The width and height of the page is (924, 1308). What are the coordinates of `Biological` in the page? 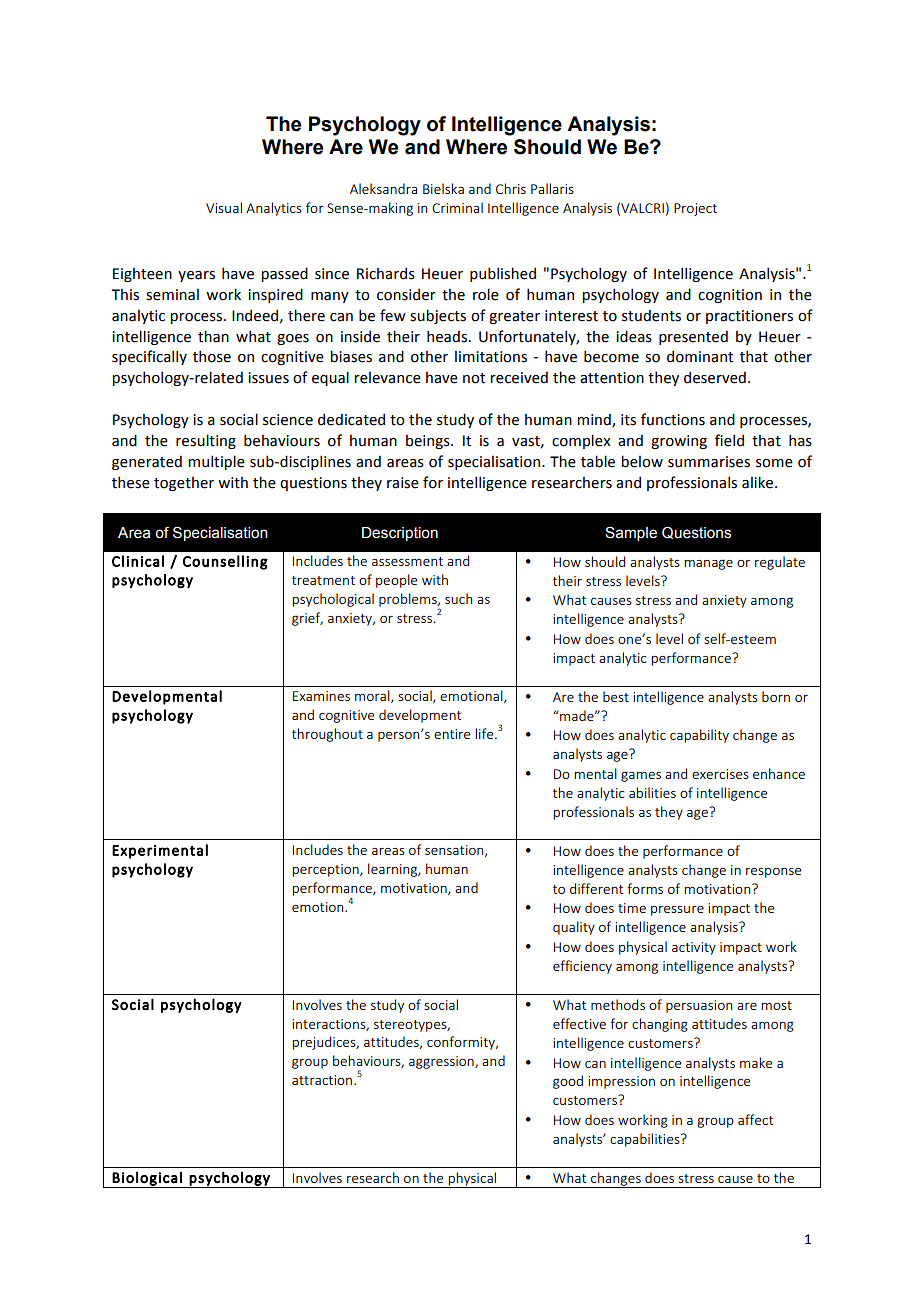 It's located at (147, 1179).
